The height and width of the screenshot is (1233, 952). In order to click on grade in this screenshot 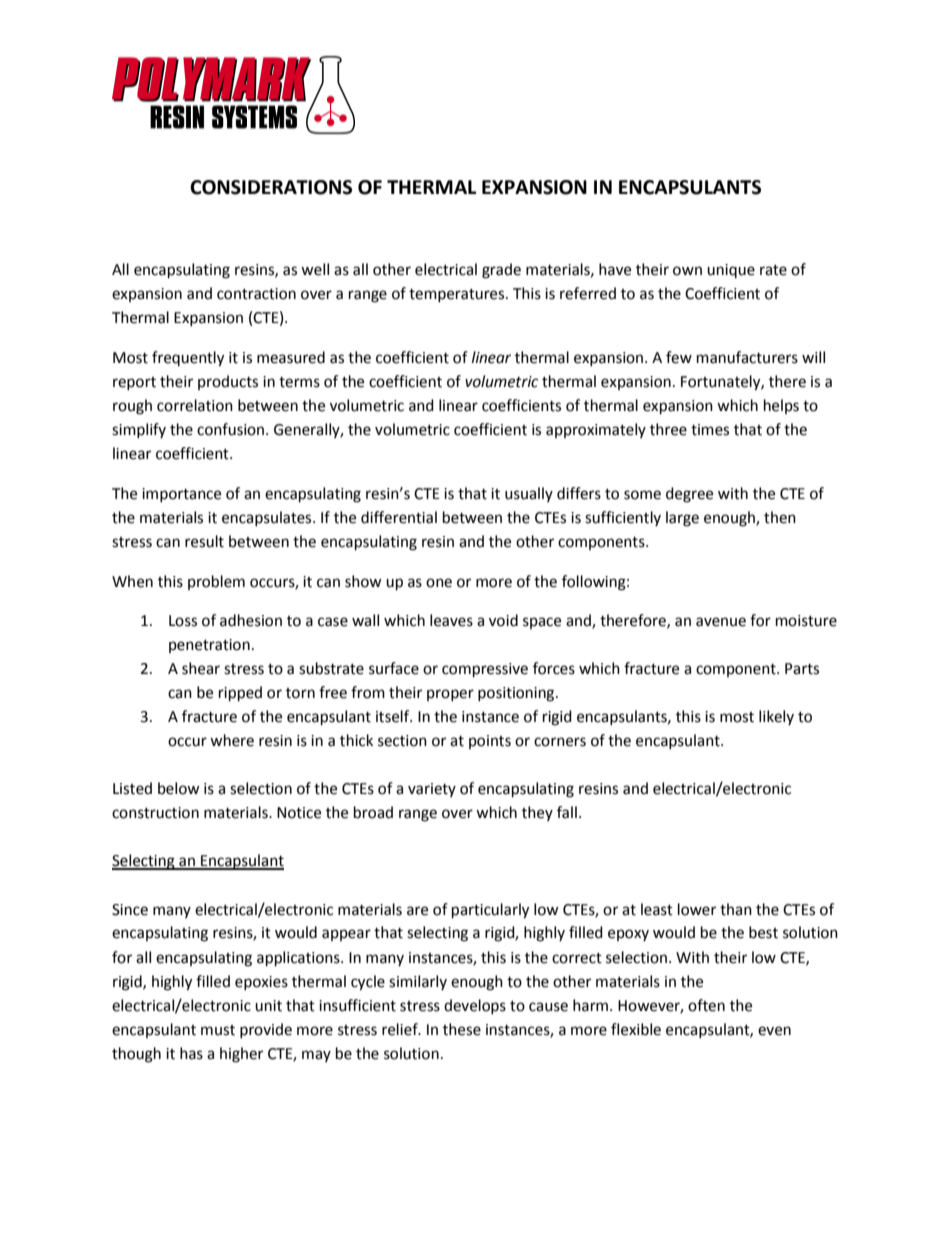, I will do `click(501, 271)`.
